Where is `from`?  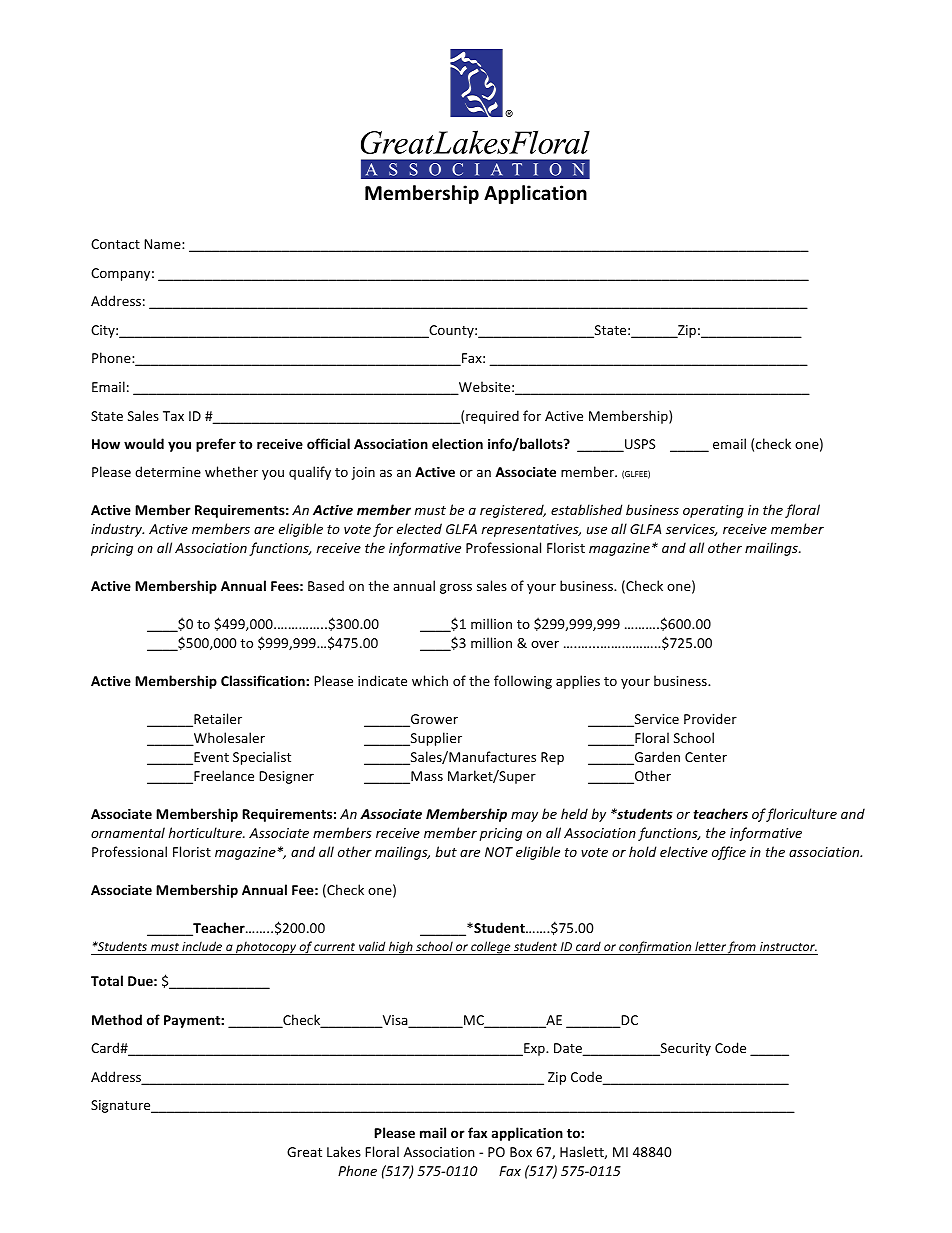
from is located at coordinates (742, 948).
